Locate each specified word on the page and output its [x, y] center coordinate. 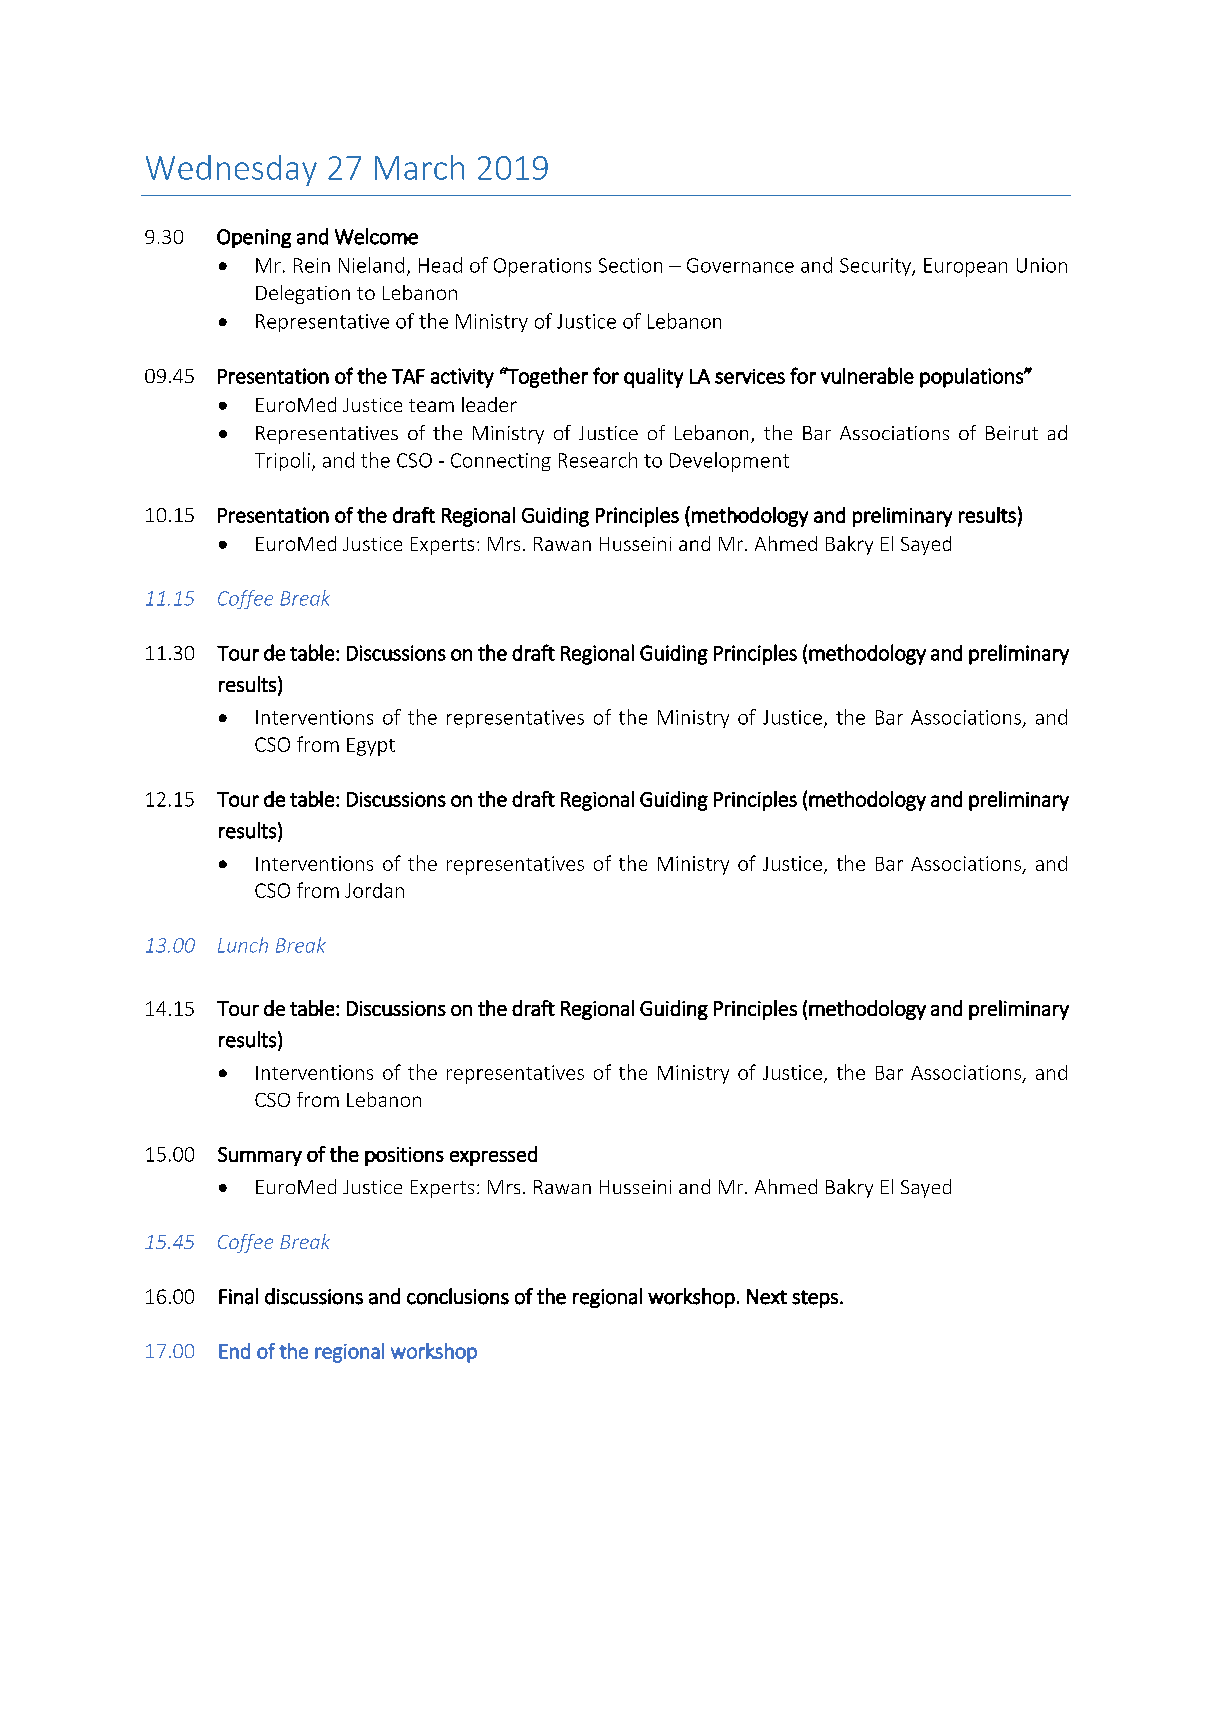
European [965, 267]
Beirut [1012, 433]
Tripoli [282, 461]
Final [238, 1296]
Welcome [376, 236]
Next [767, 1297]
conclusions [458, 1296]
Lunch [243, 945]
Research [598, 460]
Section [630, 265]
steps [815, 1299]
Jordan [374, 890]
